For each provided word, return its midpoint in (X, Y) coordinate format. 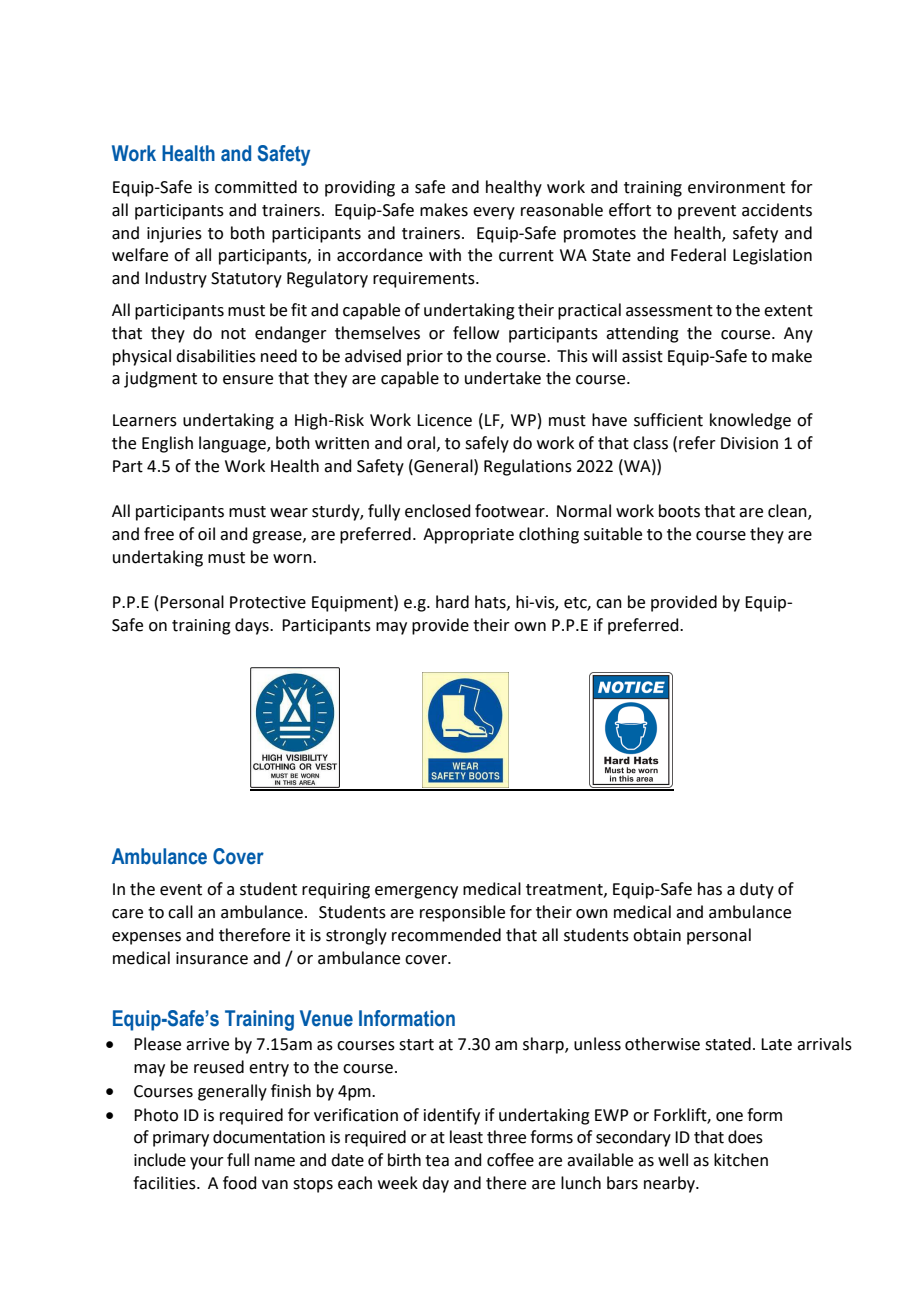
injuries (174, 235)
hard (452, 602)
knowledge (750, 421)
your (207, 1163)
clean (788, 512)
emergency (416, 892)
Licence (444, 420)
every (494, 213)
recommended (446, 935)
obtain (657, 935)
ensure (248, 380)
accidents (777, 210)
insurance (212, 958)
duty (757, 890)
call (180, 912)
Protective (268, 602)
